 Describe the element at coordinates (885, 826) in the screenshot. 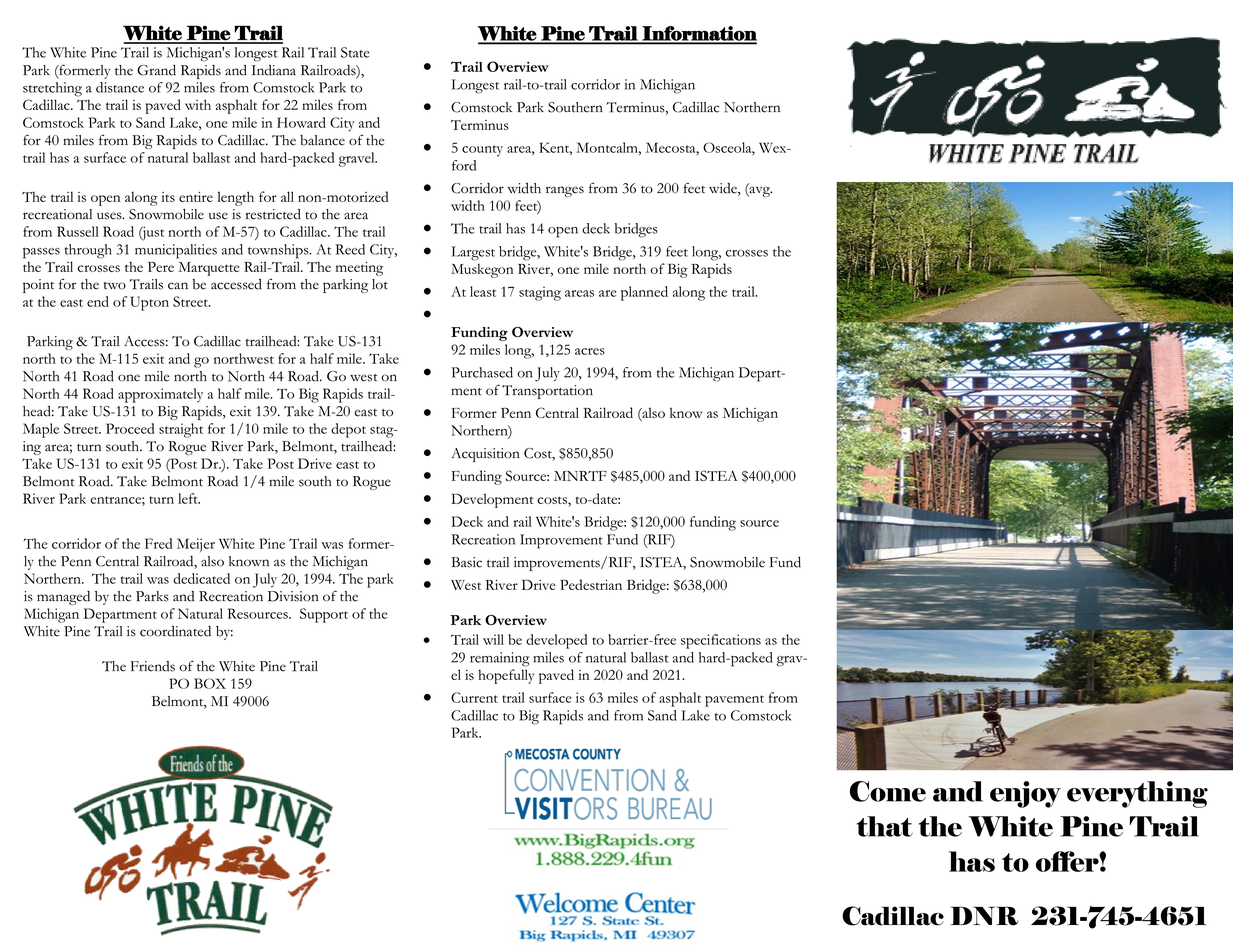

I see `that` at that location.
